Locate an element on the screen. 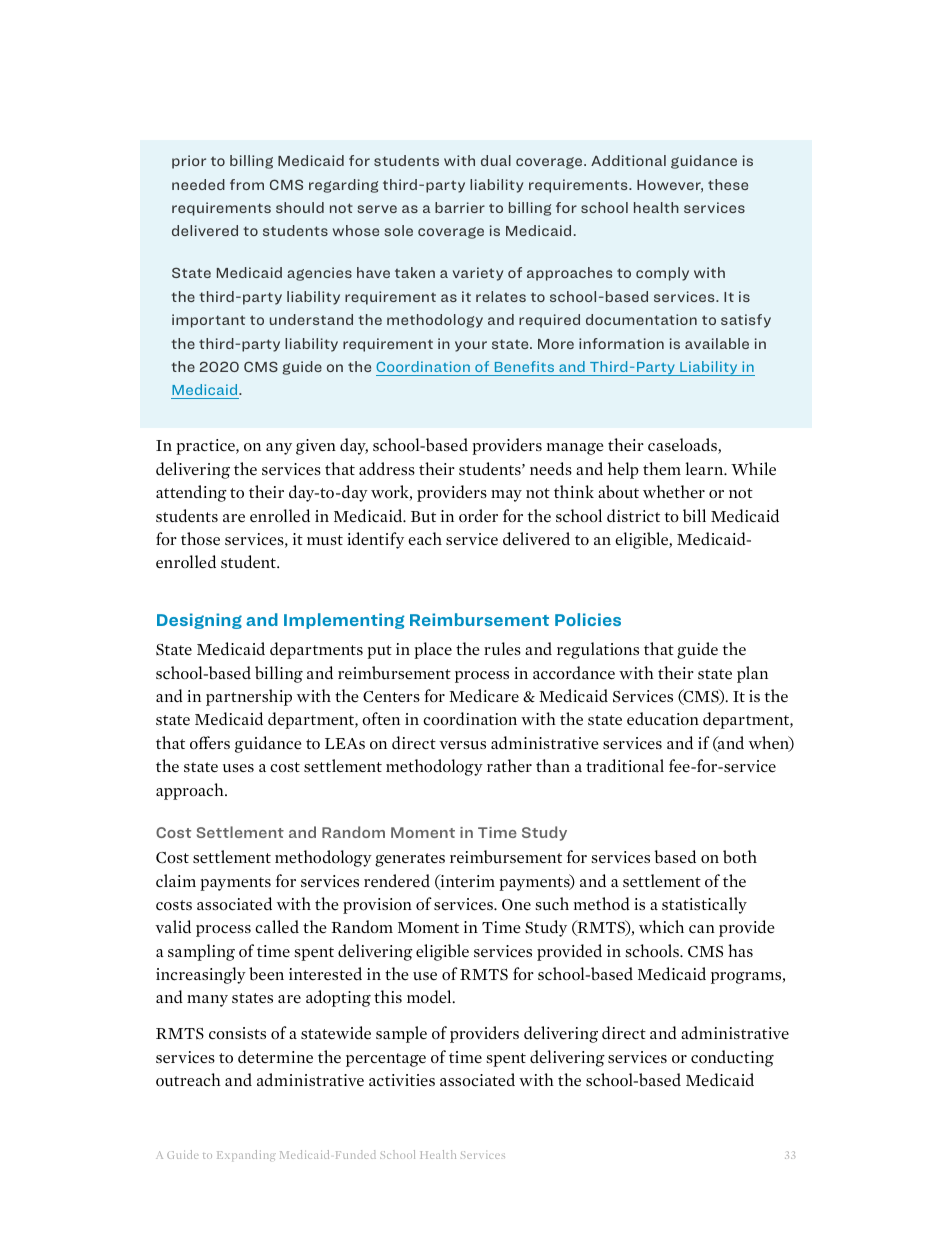 This screenshot has height=1233, width=952. Expanding is located at coordinates (246, 1155).
